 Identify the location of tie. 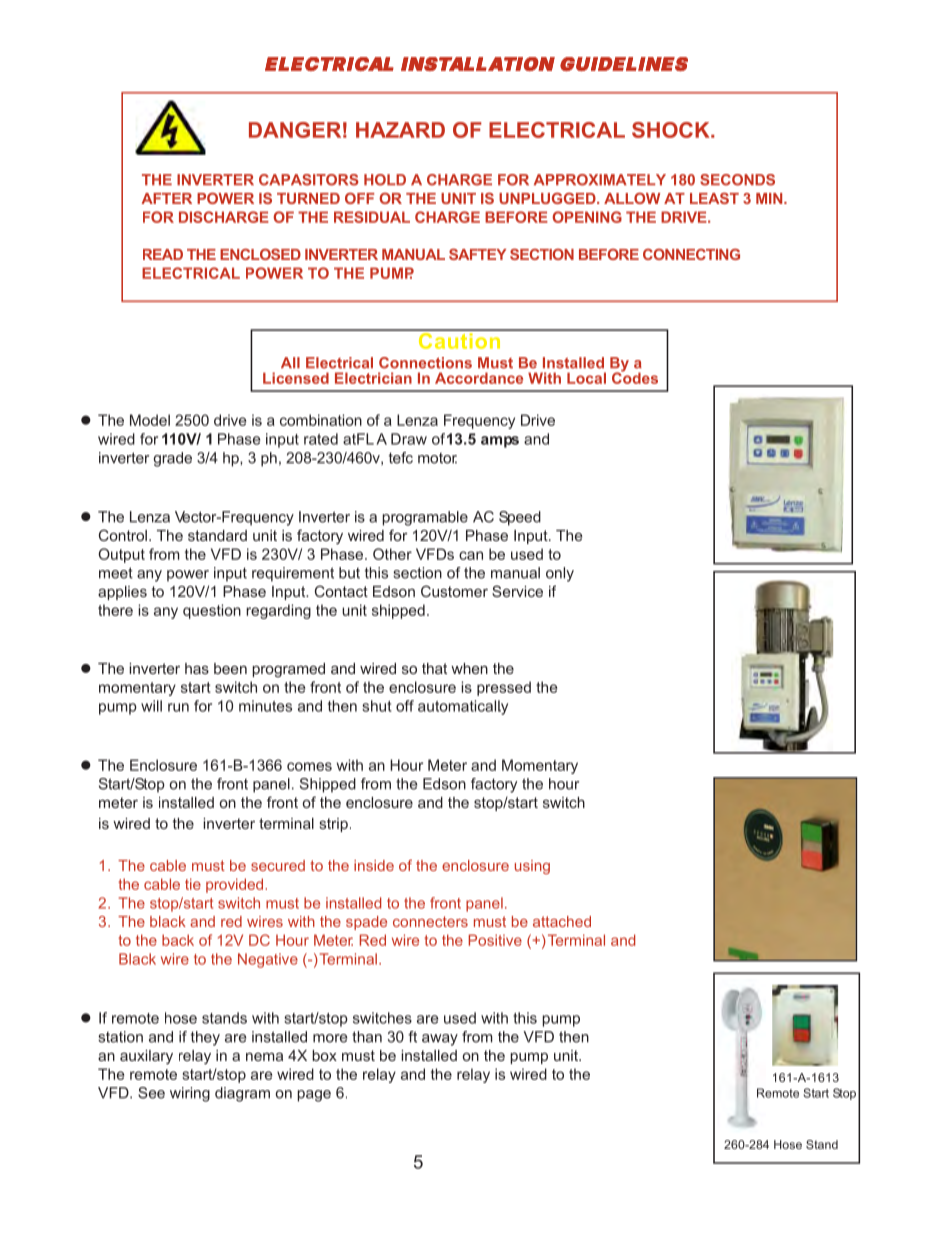
(193, 884).
